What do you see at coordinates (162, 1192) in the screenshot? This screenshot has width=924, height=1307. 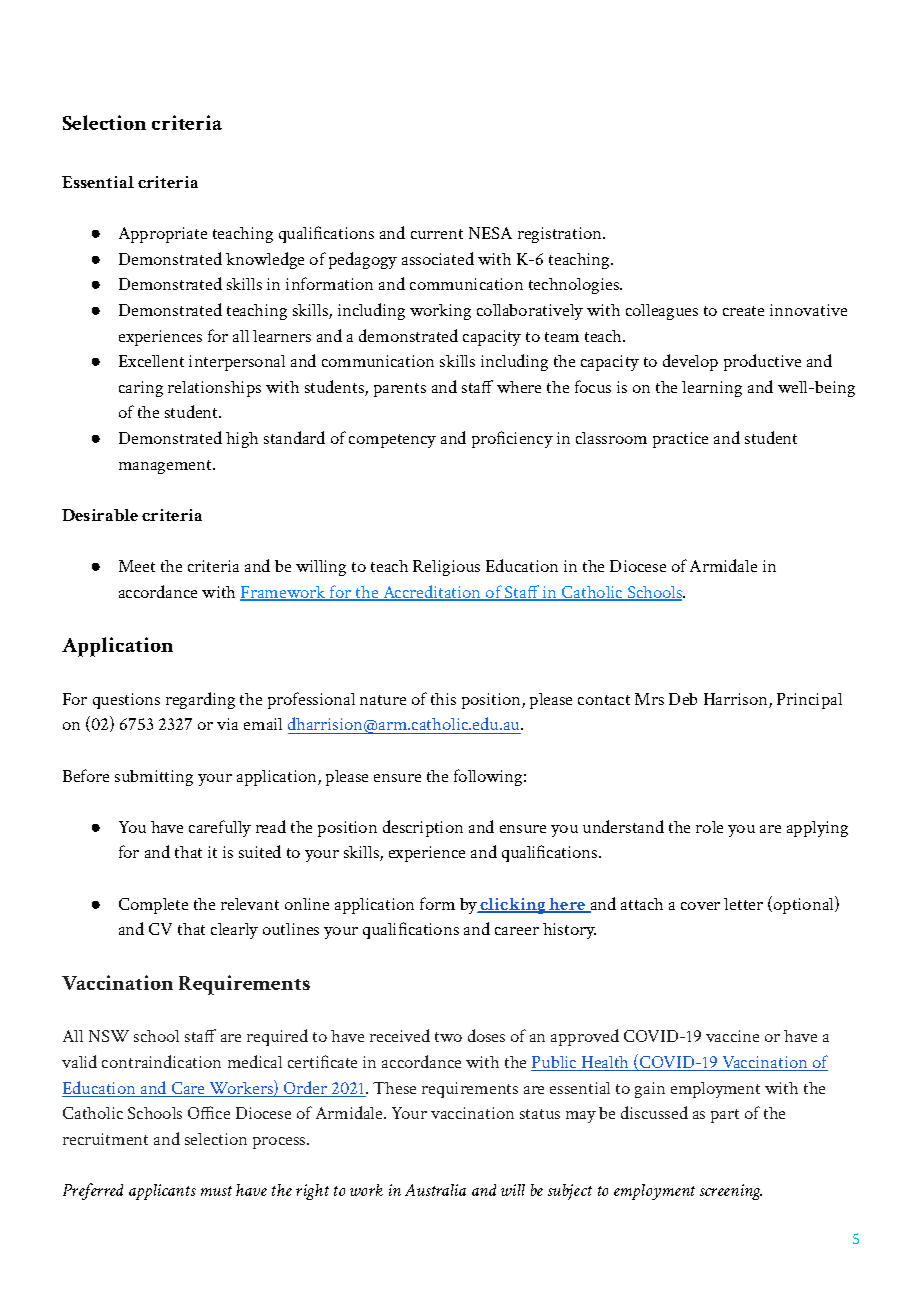 I see `applicants` at bounding box center [162, 1192].
